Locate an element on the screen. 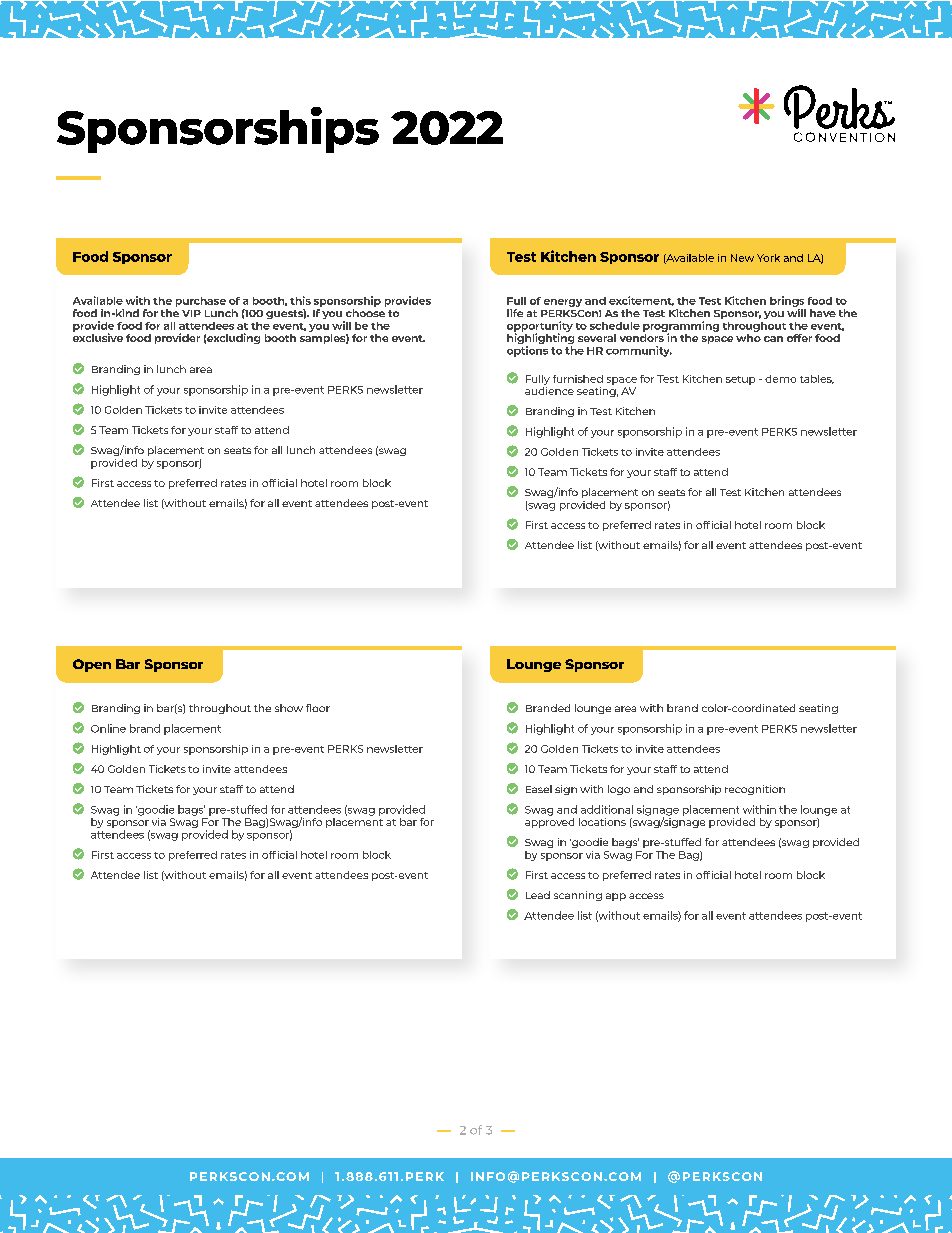 Image resolution: width=952 pixels, height=1233 pixels. floor is located at coordinates (318, 708).
